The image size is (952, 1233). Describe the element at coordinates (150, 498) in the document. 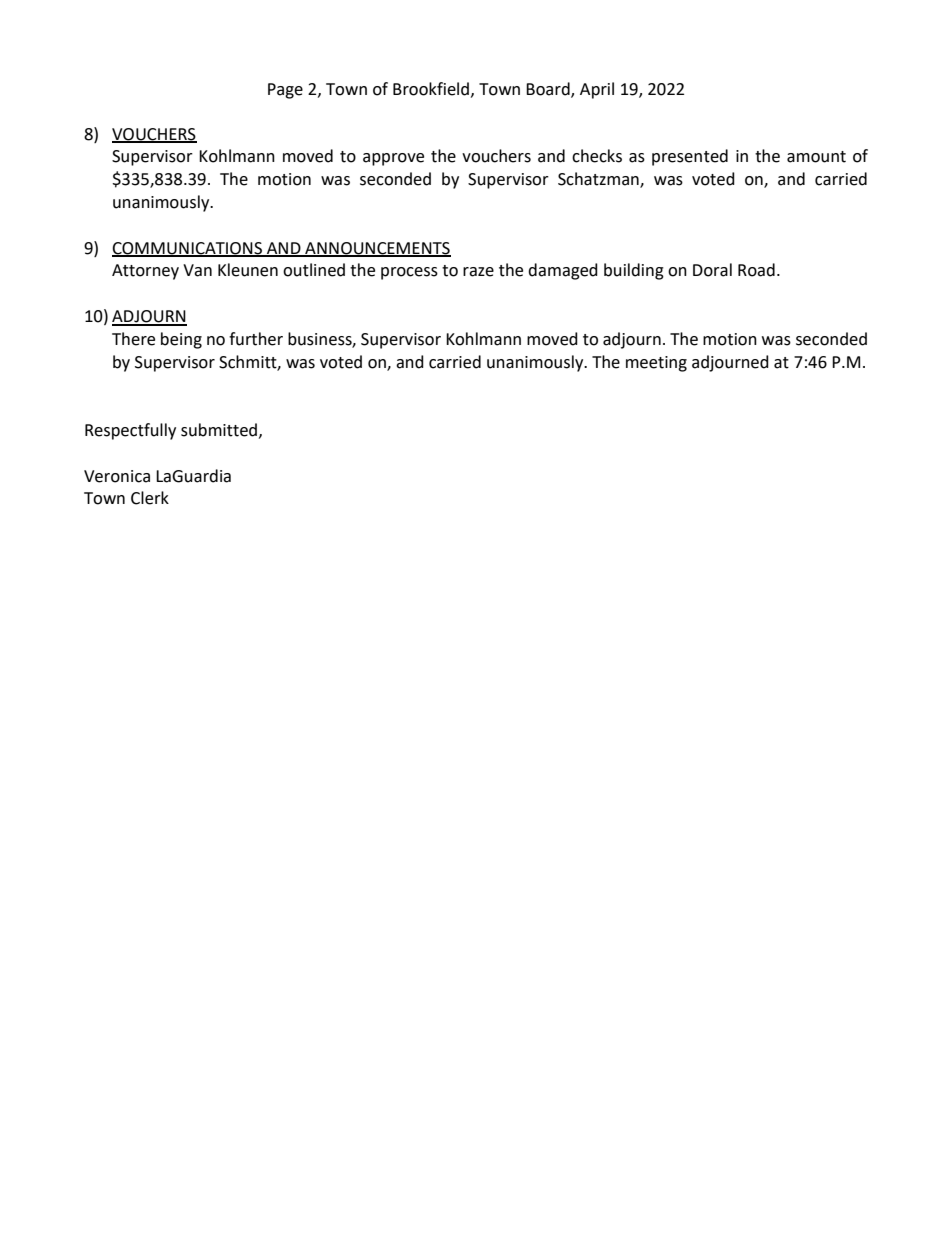

I see `Clerk` at that location.
